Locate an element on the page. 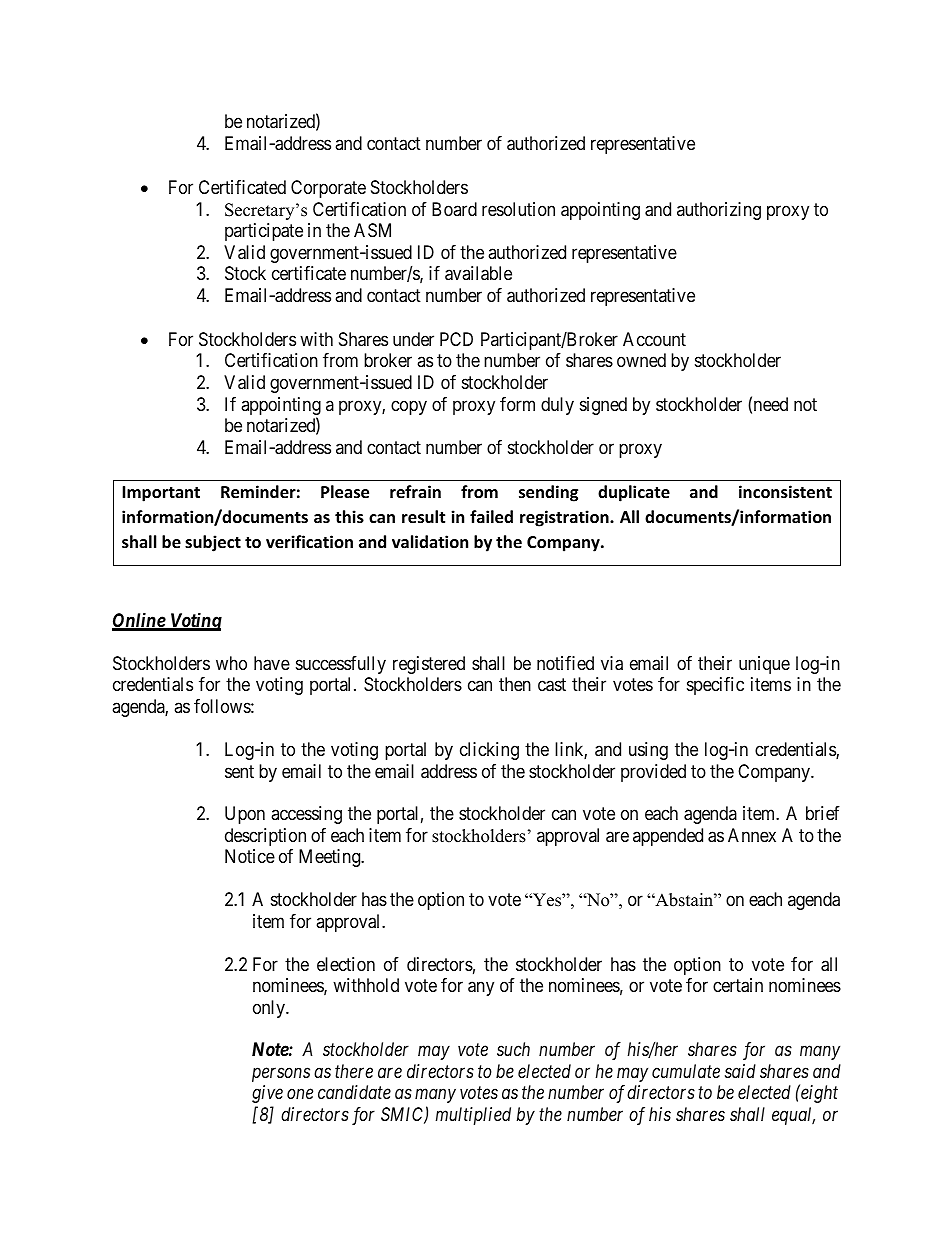 Image resolution: width=952 pixels, height=1233 pixels. participate is located at coordinates (264, 232).
